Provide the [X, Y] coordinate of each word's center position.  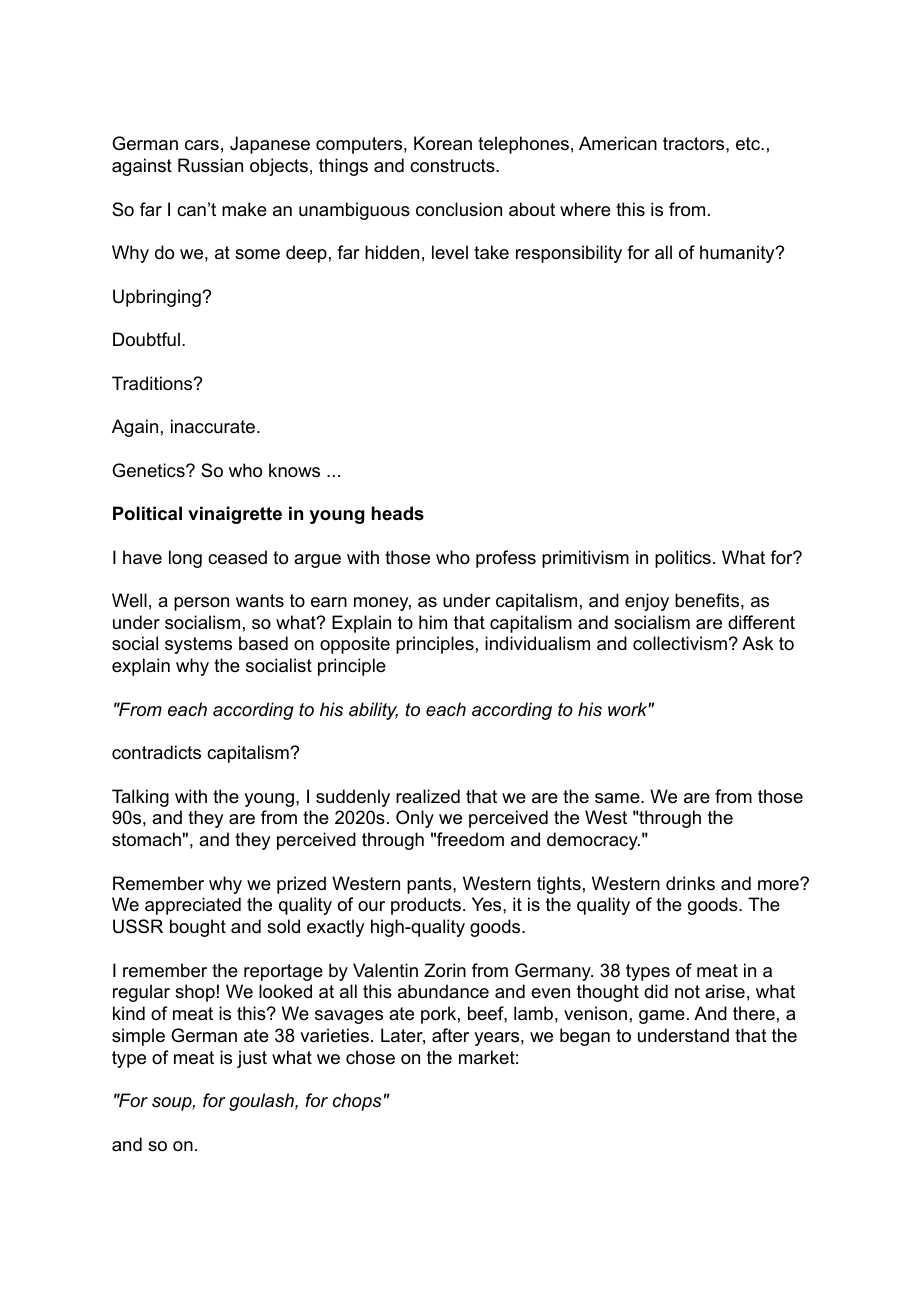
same [618, 798]
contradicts [156, 752]
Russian [210, 165]
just [252, 1059]
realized [428, 796]
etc [749, 144]
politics [683, 559]
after [450, 1035]
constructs [453, 166]
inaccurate [214, 426]
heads [398, 513]
